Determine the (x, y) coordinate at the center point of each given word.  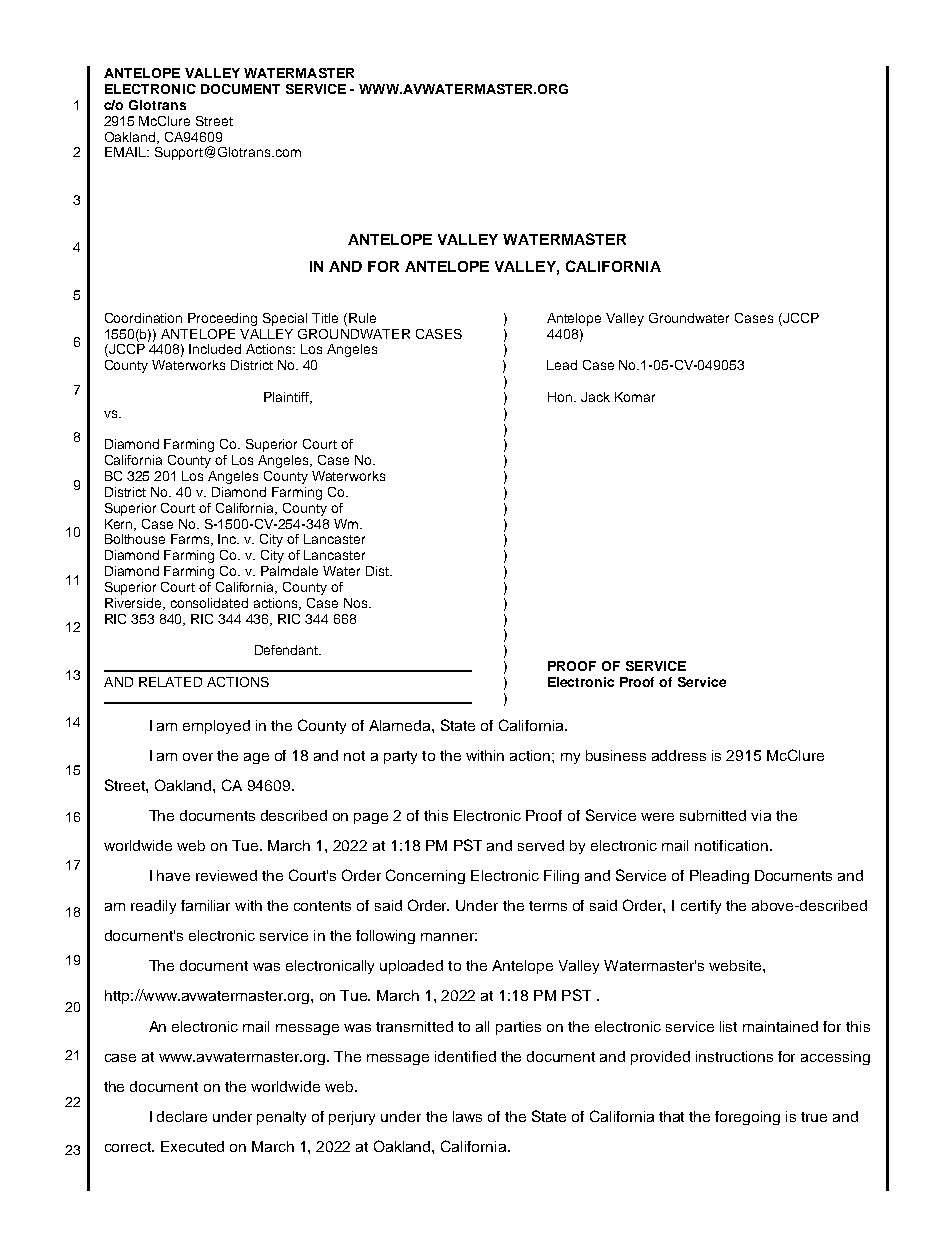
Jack (595, 397)
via (761, 815)
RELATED (170, 682)
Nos (357, 603)
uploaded (411, 967)
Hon (561, 397)
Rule (362, 318)
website (736, 965)
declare (182, 1116)
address (679, 755)
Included (215, 349)
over (198, 757)
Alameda (401, 725)
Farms (192, 540)
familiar (205, 905)
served (541, 845)
